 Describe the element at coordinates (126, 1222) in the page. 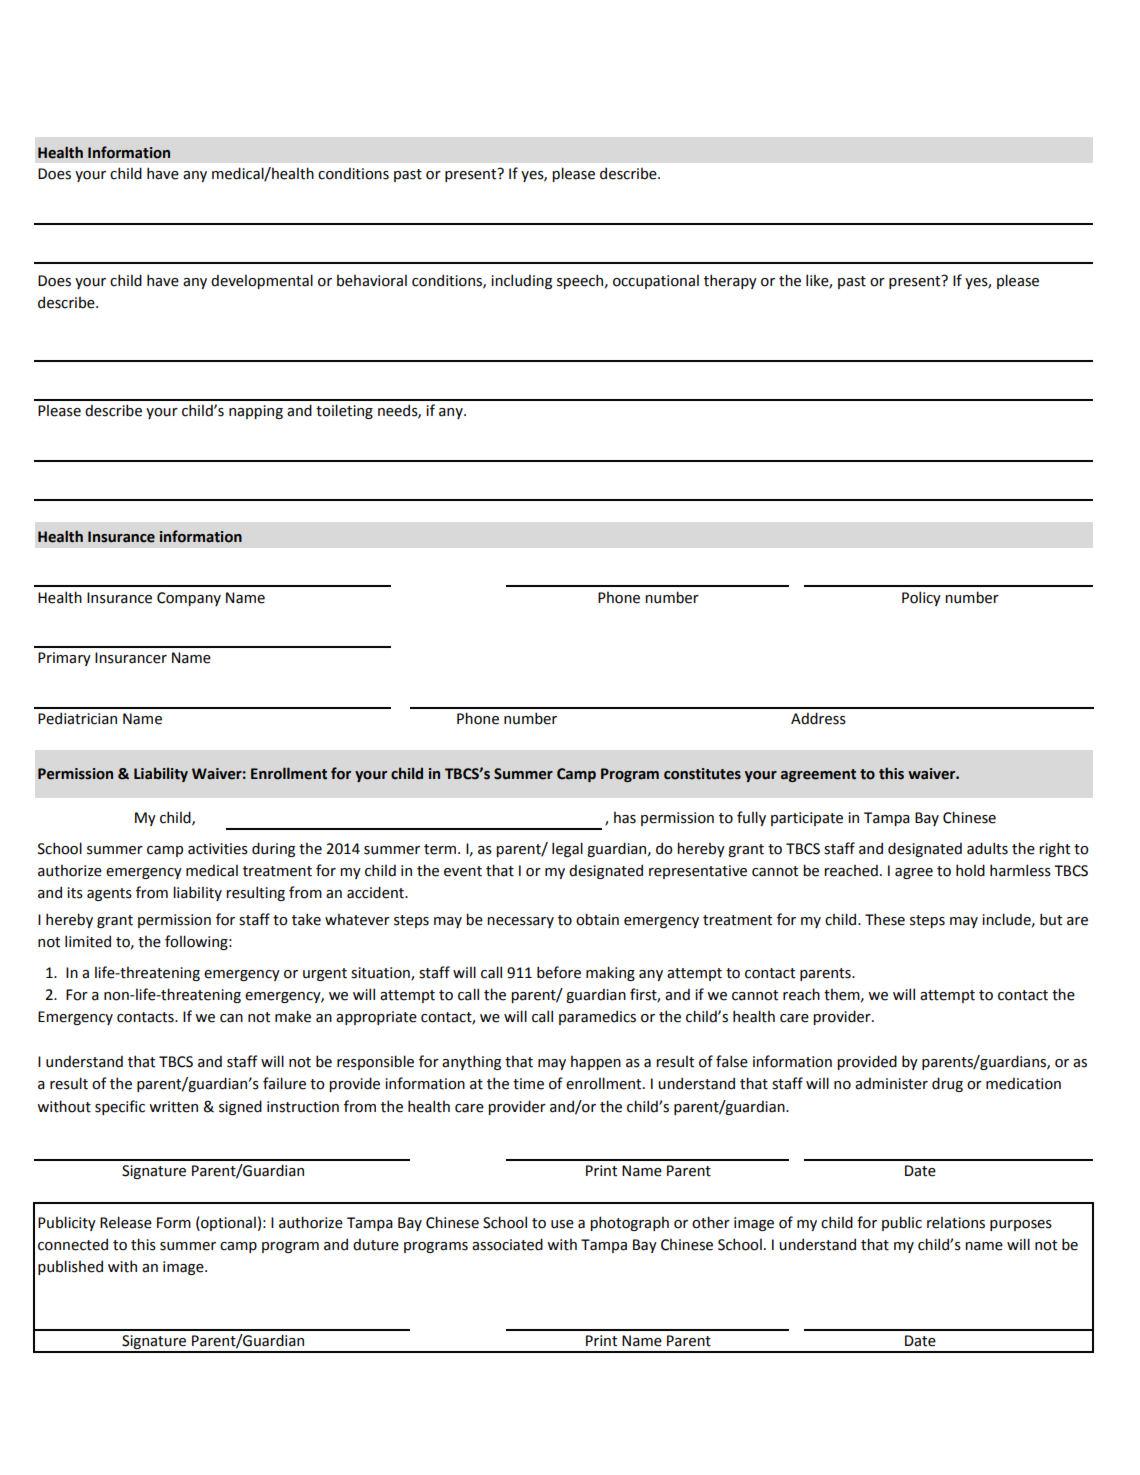

I see `Release` at that location.
